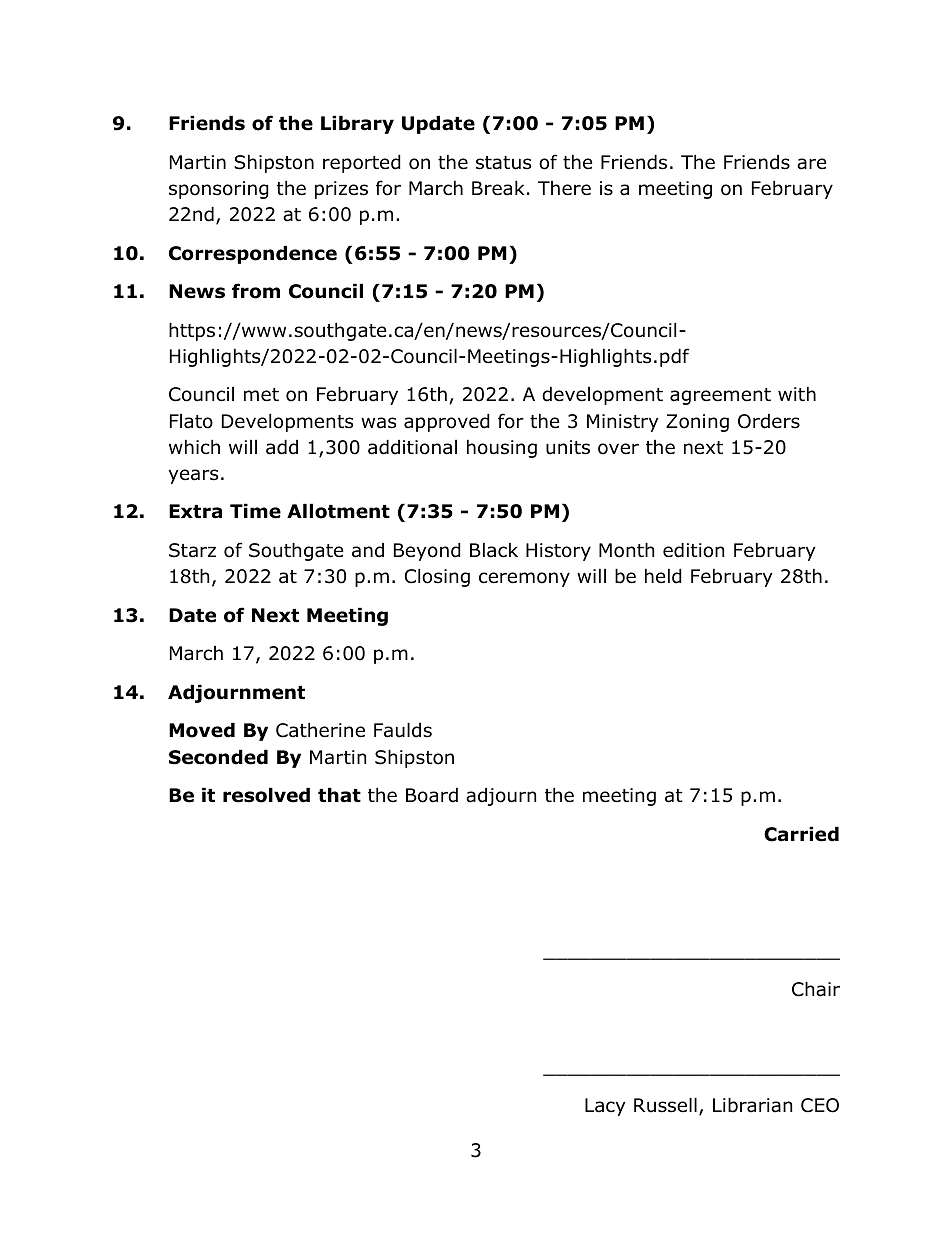 The height and width of the screenshot is (1233, 952). Describe the element at coordinates (503, 163) in the screenshot. I see `status` at that location.
